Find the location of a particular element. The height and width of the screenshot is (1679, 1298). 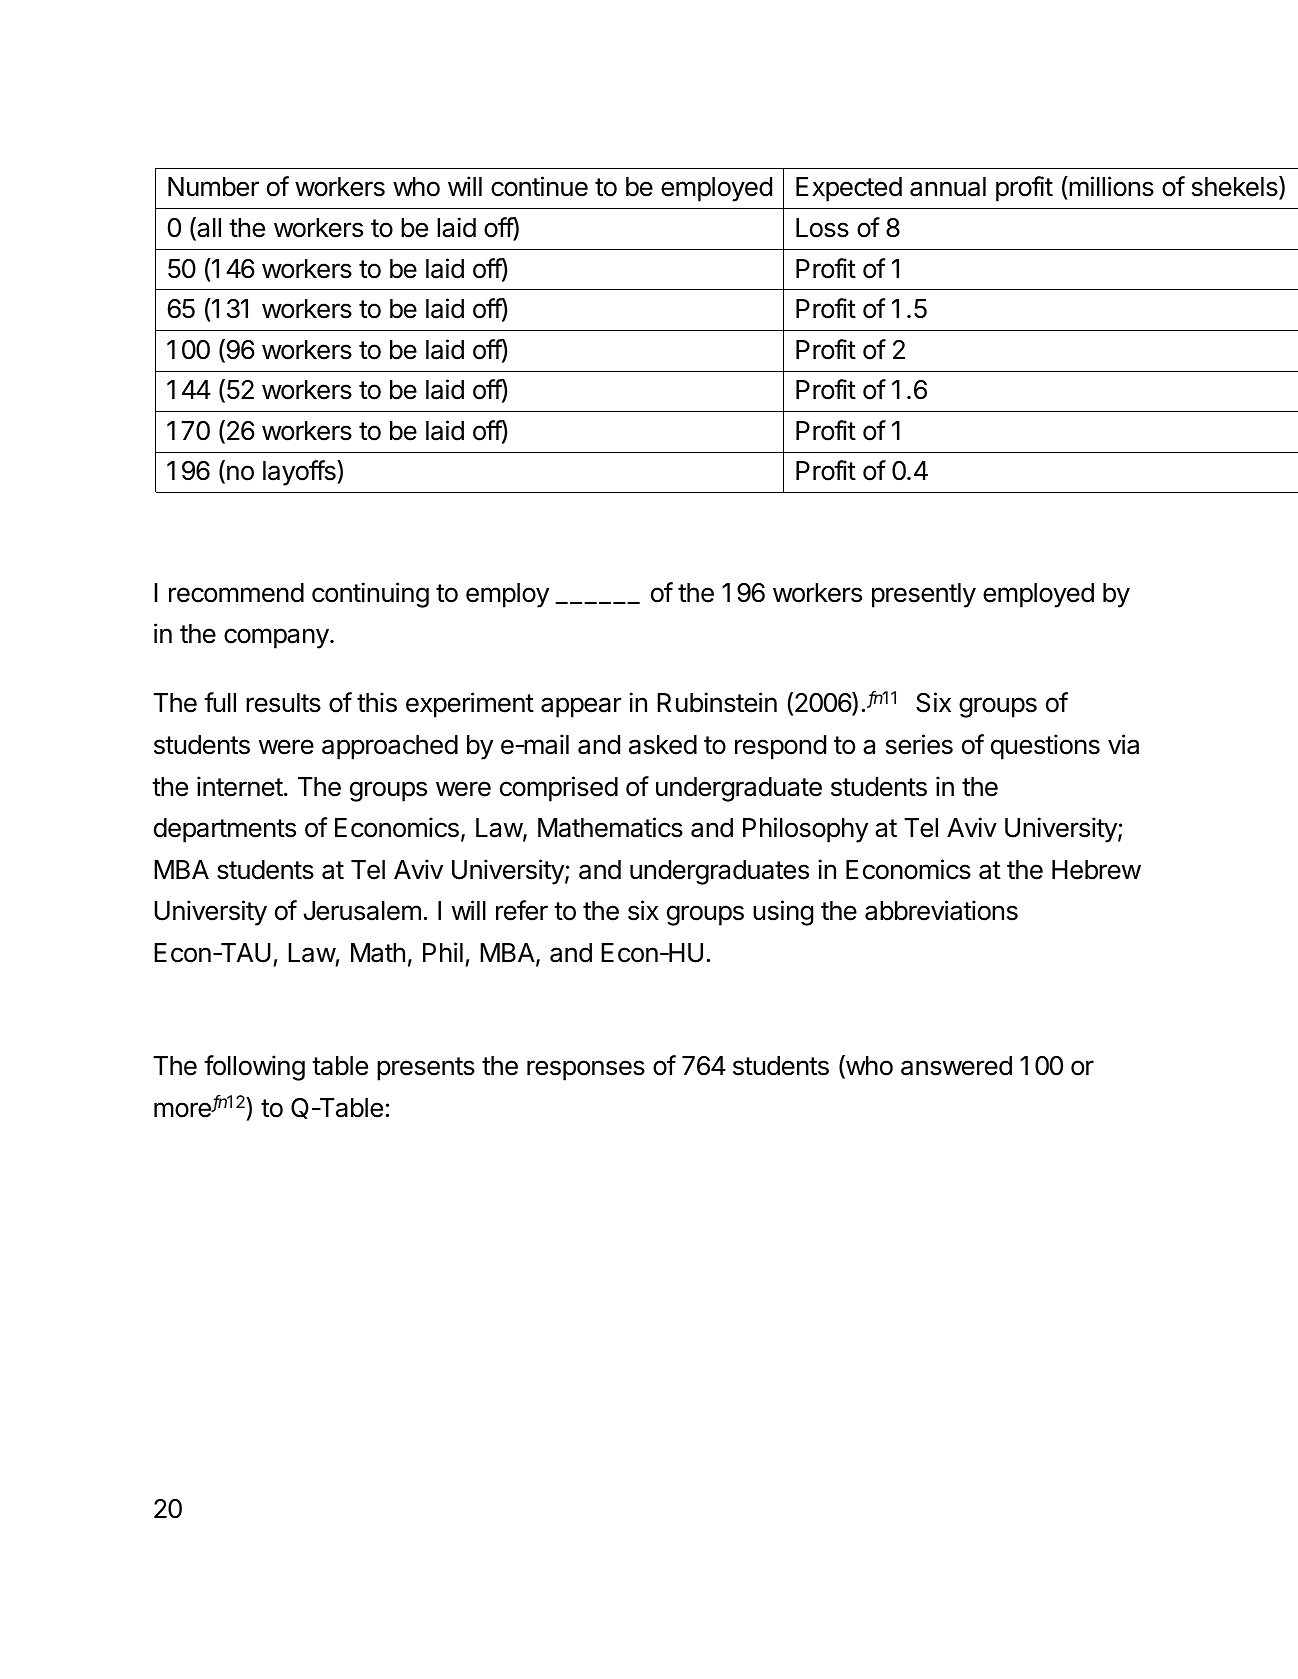

questions is located at coordinates (1045, 747).
